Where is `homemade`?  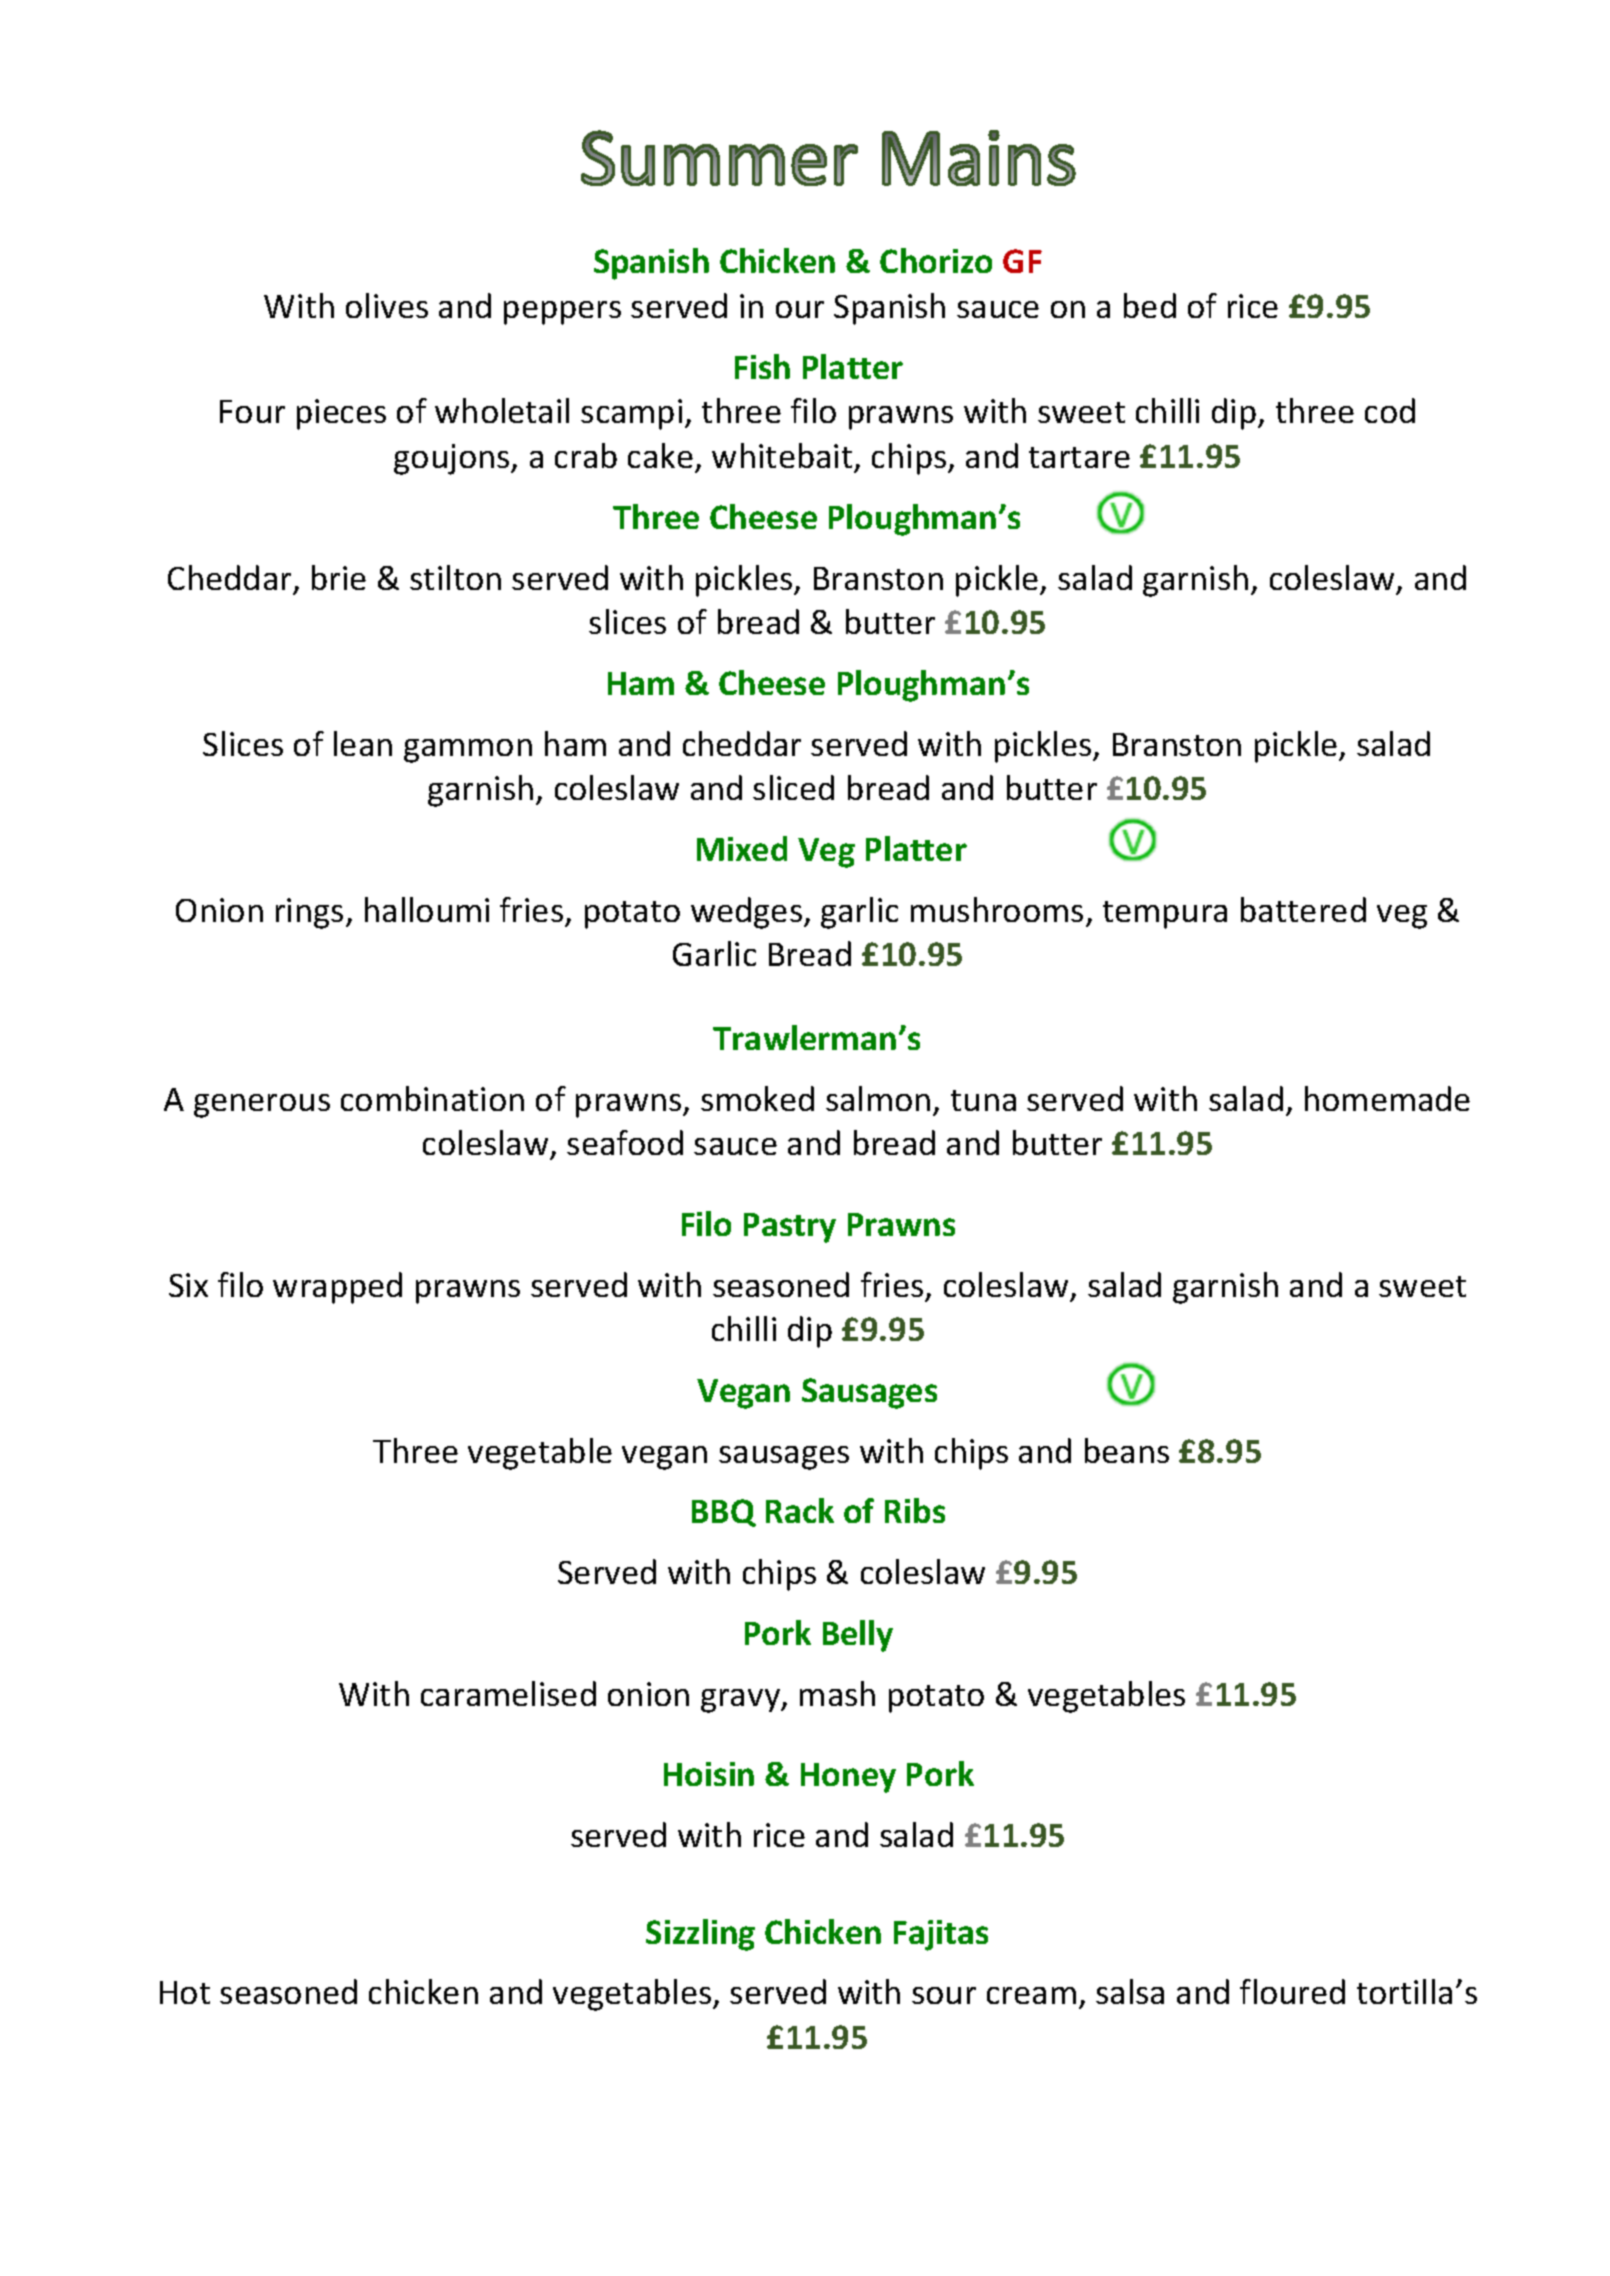 homemade is located at coordinates (1387, 1098).
